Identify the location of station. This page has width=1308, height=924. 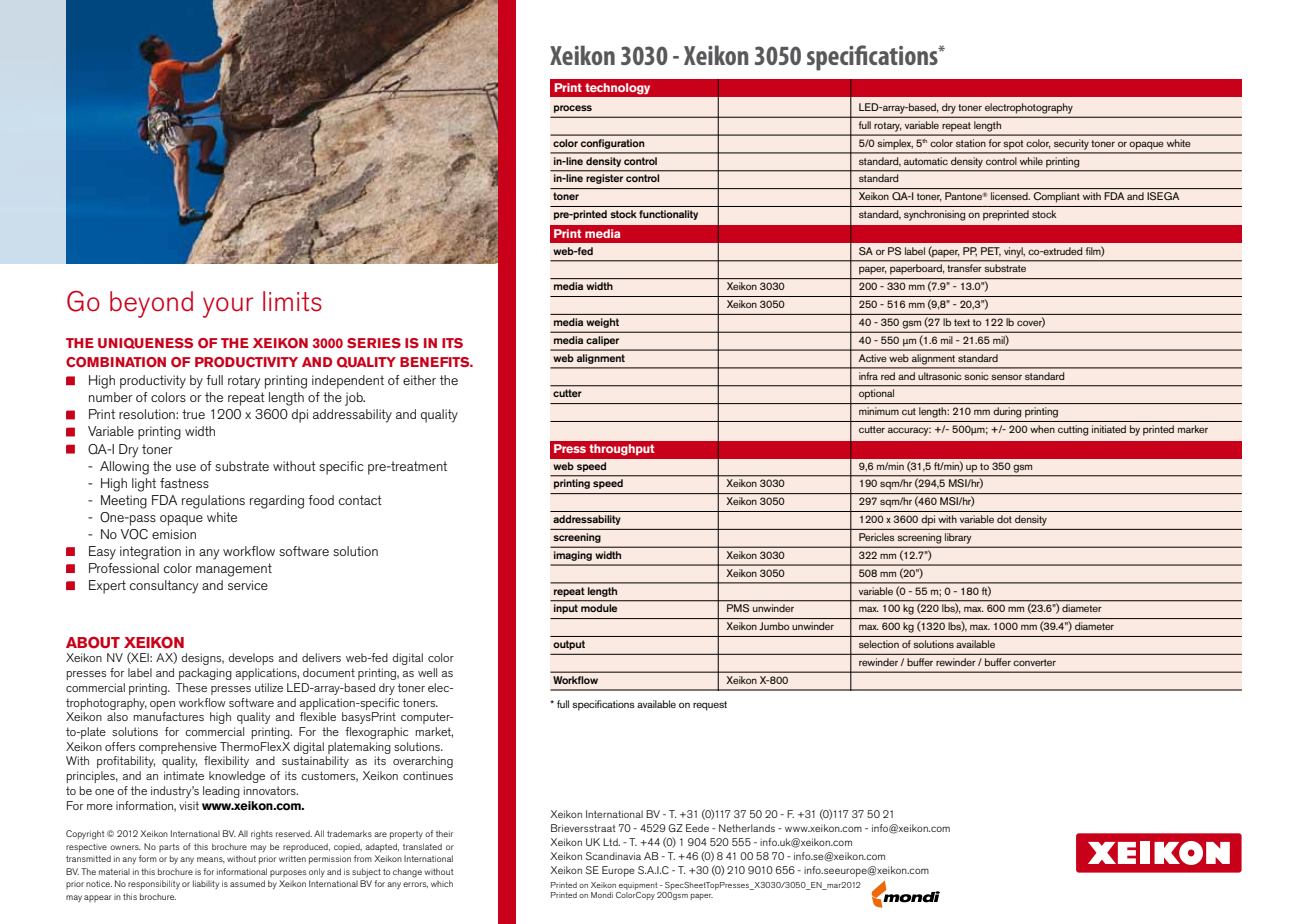
(971, 143).
